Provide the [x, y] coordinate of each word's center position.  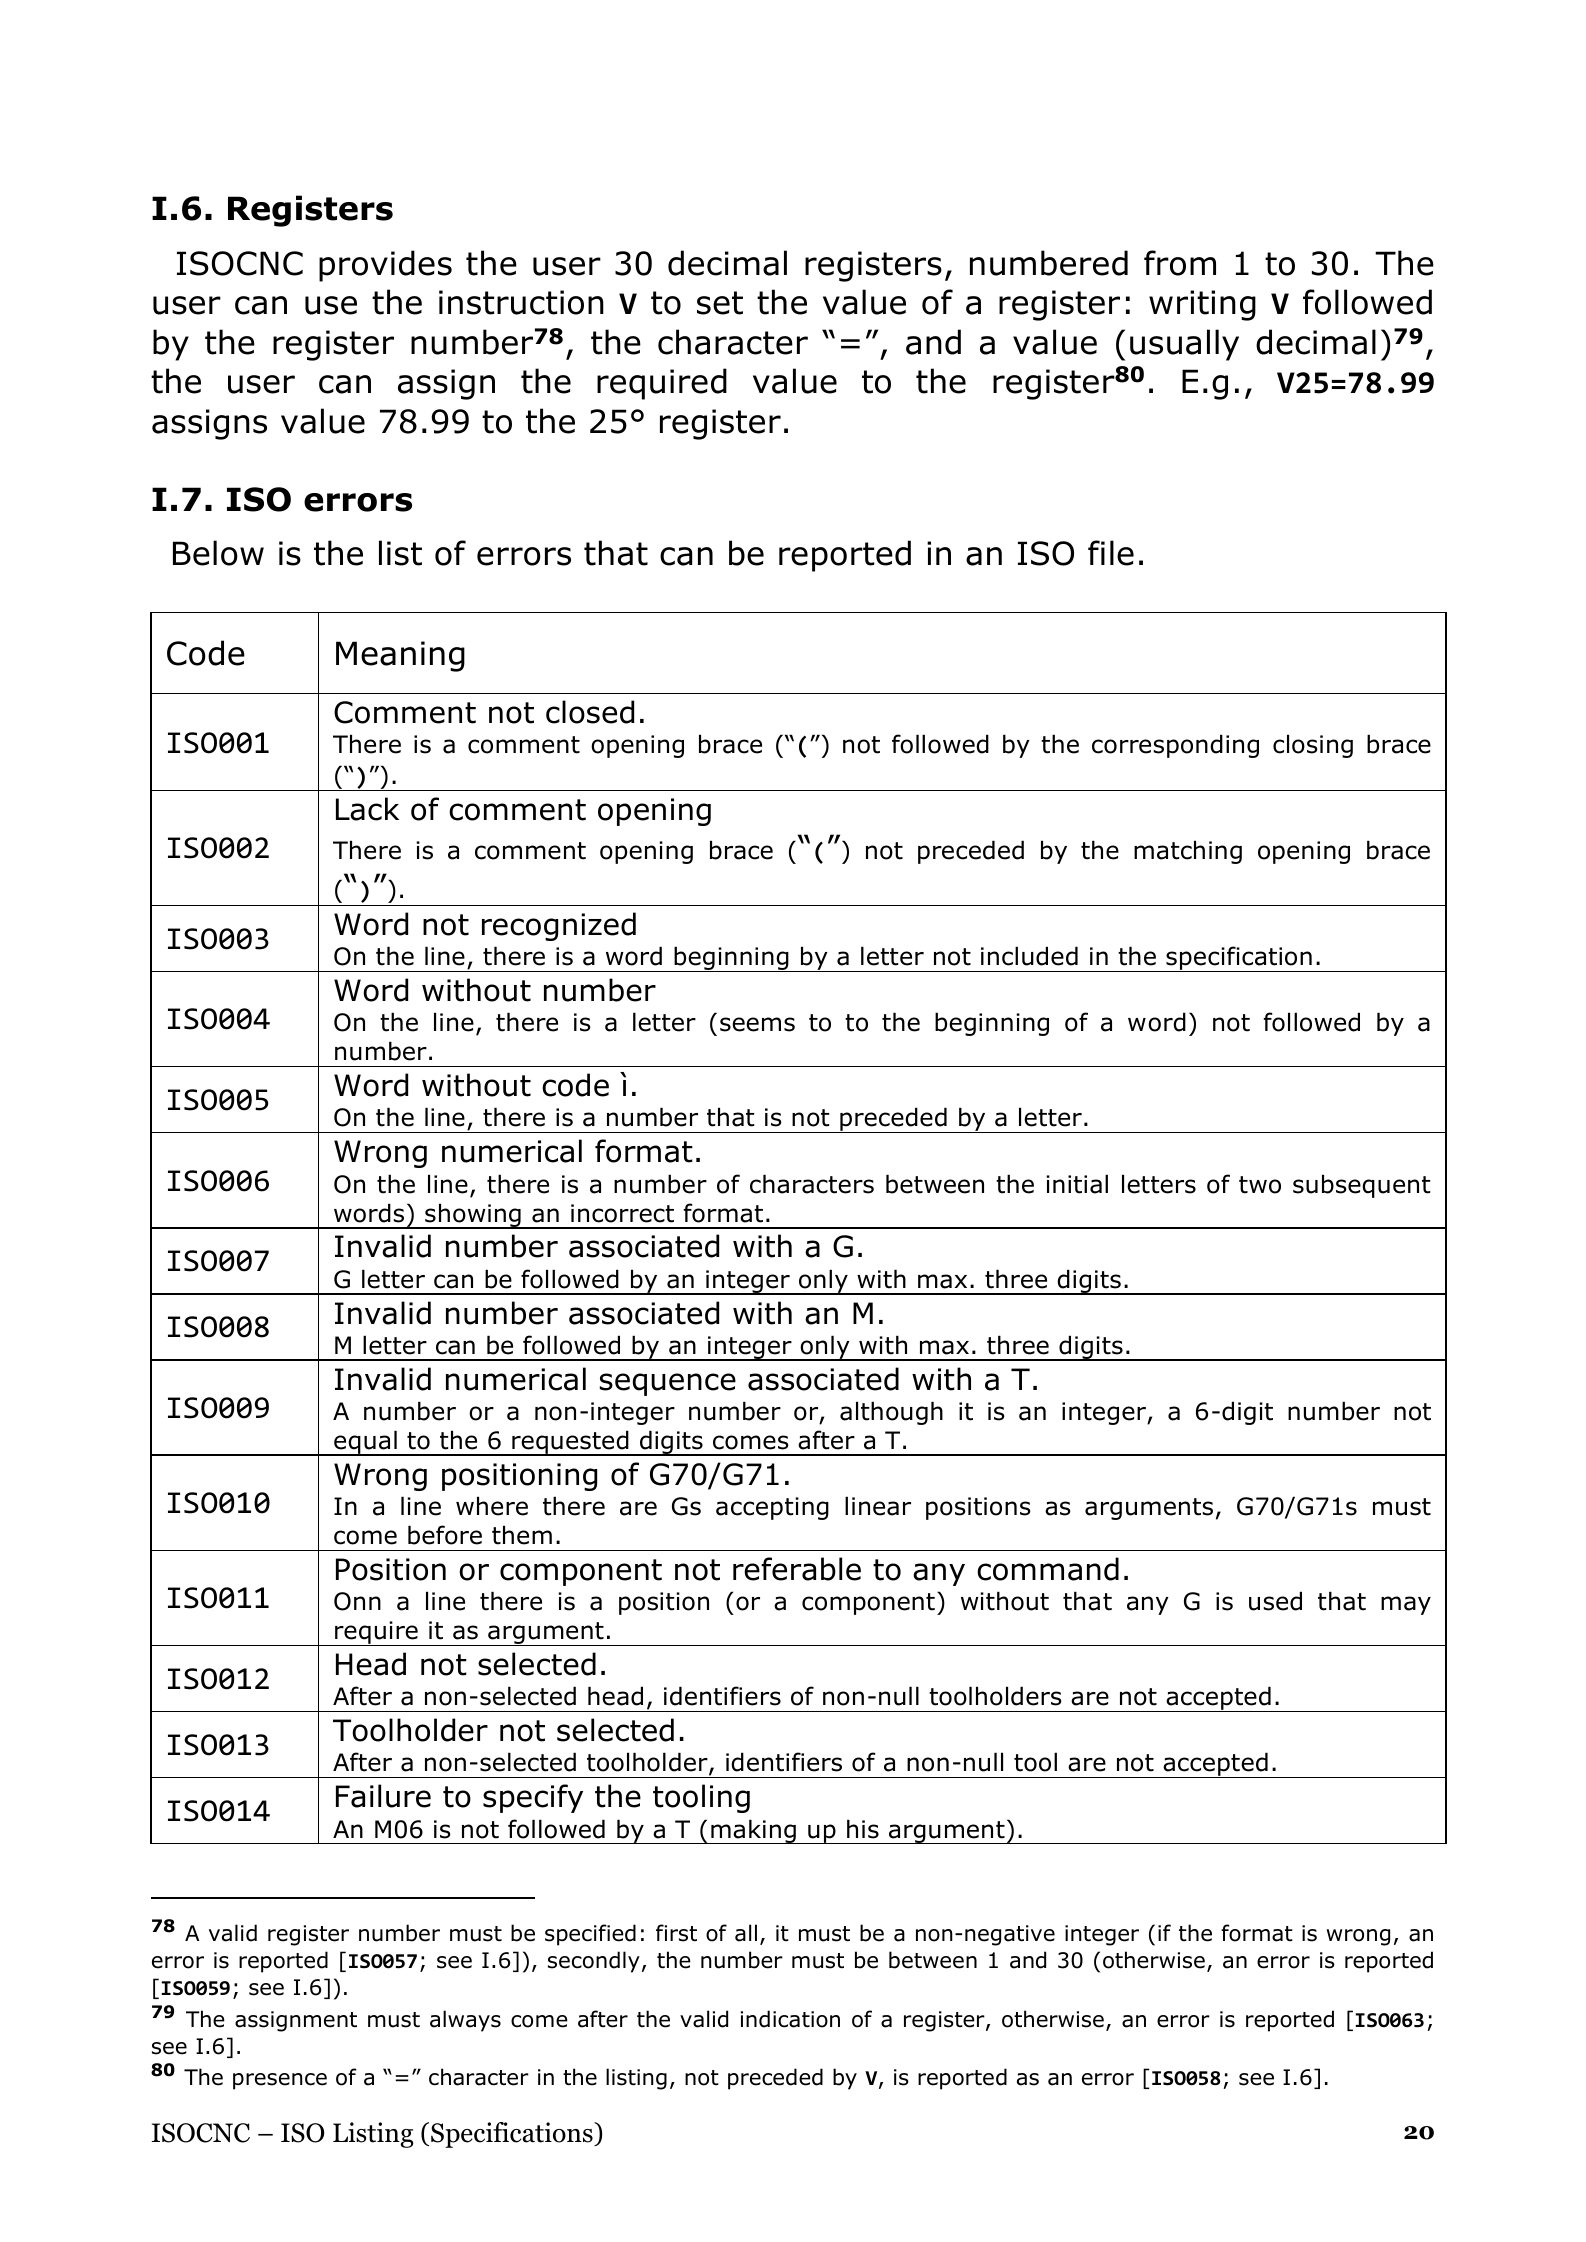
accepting [772, 1508]
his [863, 1829]
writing [1202, 305]
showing [473, 1216]
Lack [367, 809]
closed [590, 712]
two [1260, 1185]
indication [790, 2019]
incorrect [622, 1213]
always [465, 2021]
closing [1313, 746]
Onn [357, 1601]
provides [385, 266]
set [720, 303]
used [1275, 1601]
